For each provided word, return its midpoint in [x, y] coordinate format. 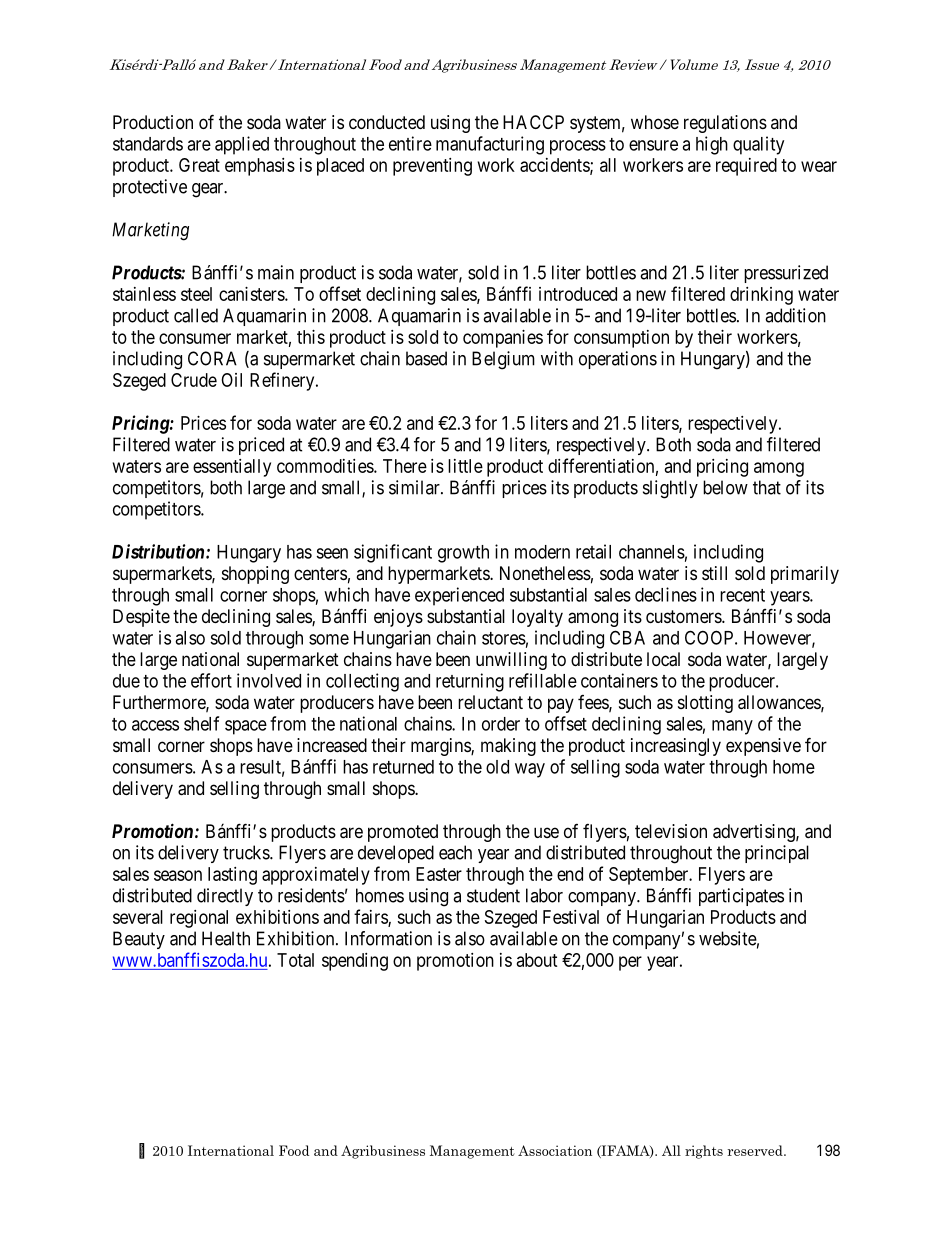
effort [211, 680]
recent [742, 595]
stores [504, 638]
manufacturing [490, 145]
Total [295, 960]
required [746, 167]
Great [199, 165]
